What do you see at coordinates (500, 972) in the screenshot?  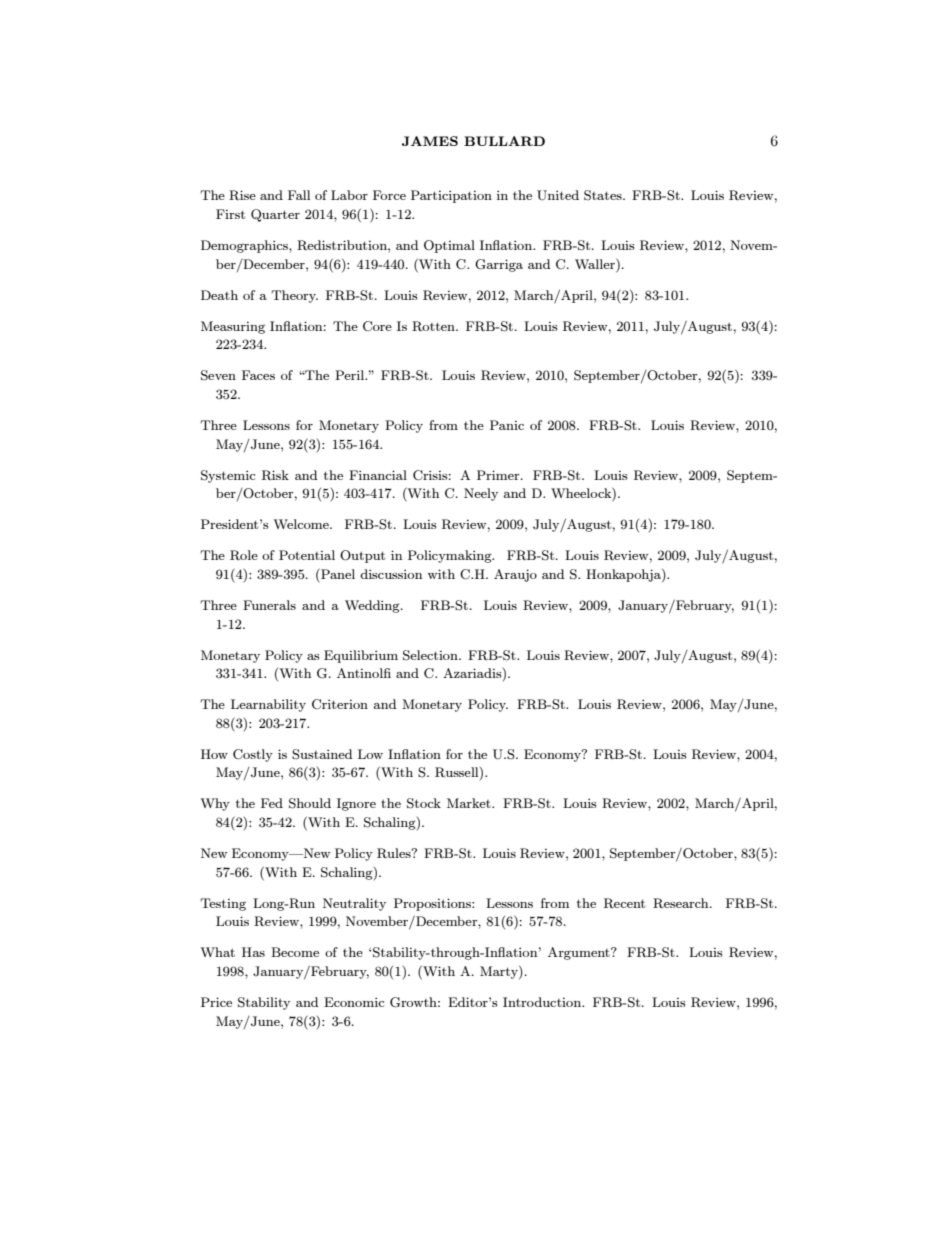 I see `Marty` at bounding box center [500, 972].
